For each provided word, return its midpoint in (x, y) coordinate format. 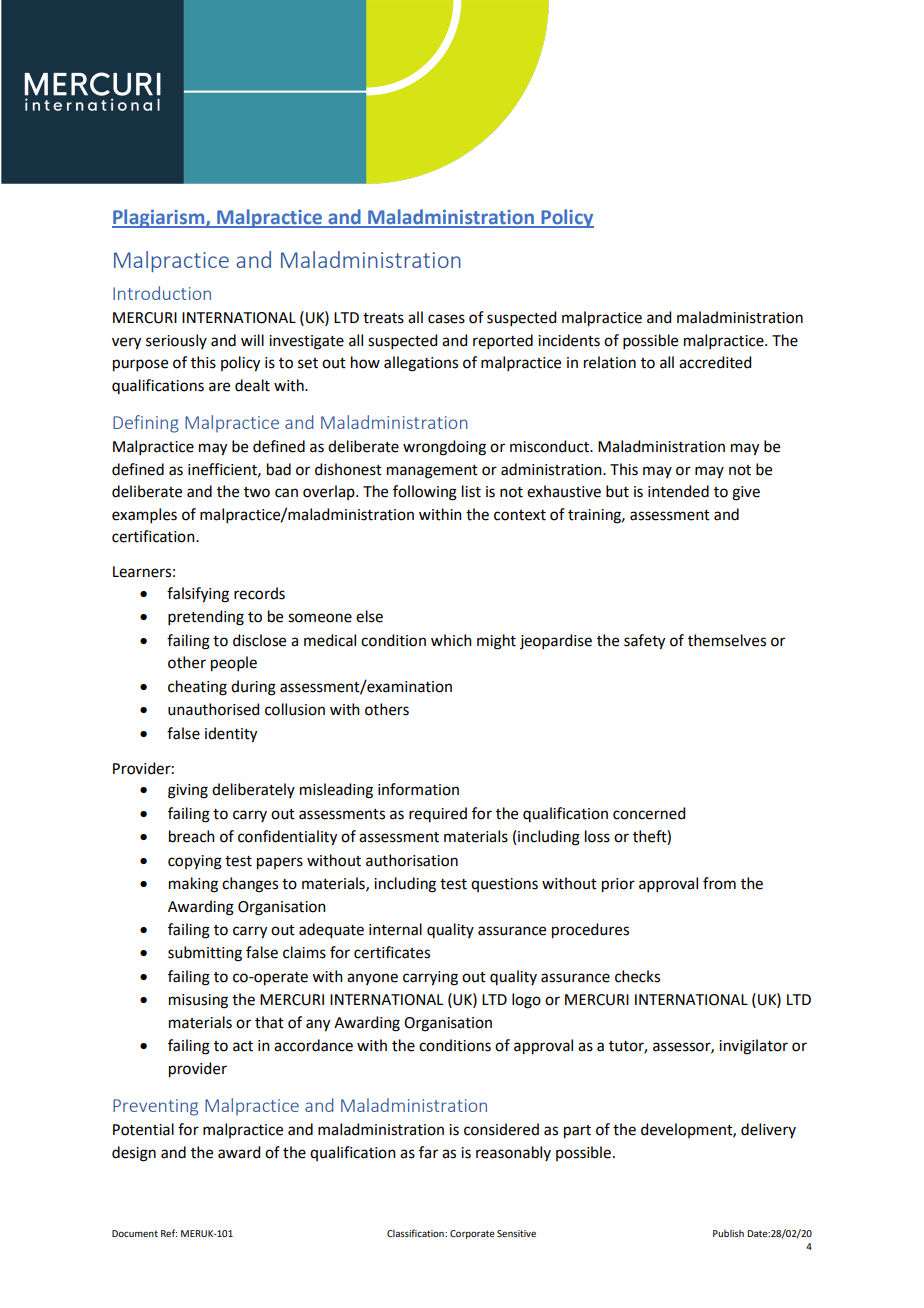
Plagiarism (159, 218)
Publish (728, 1233)
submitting (205, 954)
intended (678, 491)
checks (637, 976)
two (257, 492)
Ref (169, 1233)
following (425, 493)
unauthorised (213, 709)
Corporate (472, 1234)
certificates (392, 952)
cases (446, 319)
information (418, 789)
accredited (715, 362)
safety (644, 642)
